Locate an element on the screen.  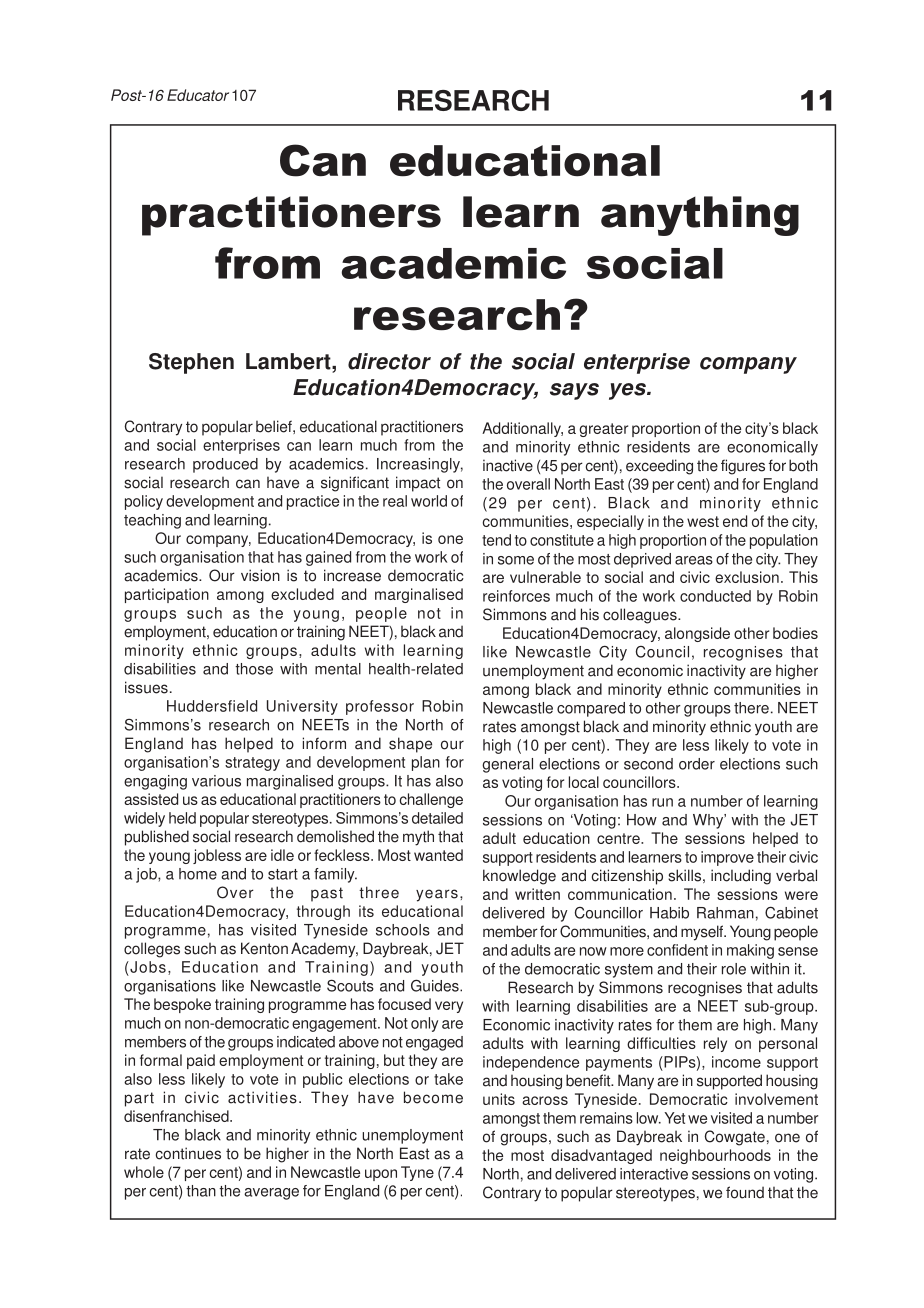
yes is located at coordinates (628, 391).
